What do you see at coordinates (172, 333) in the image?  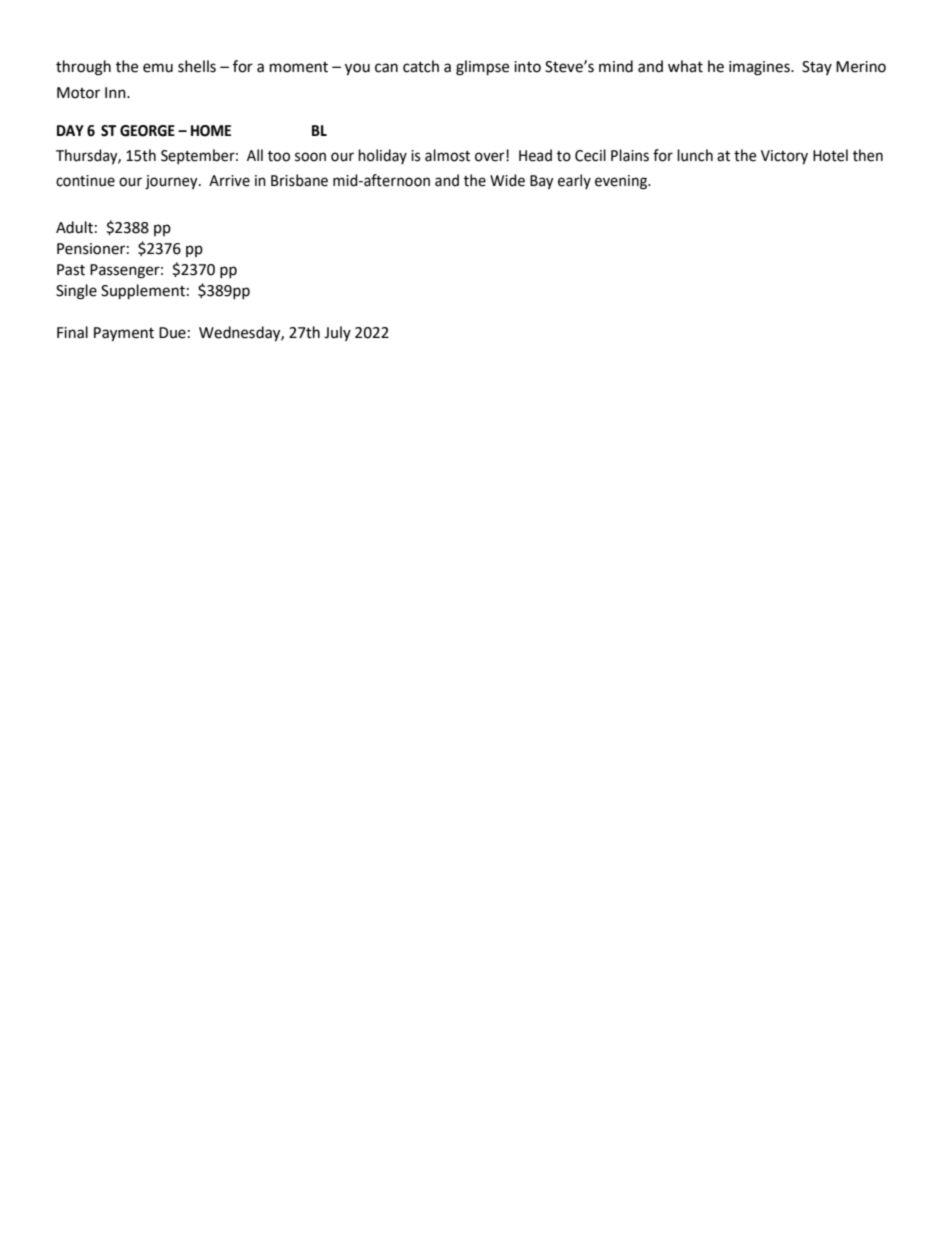 I see `Due` at bounding box center [172, 333].
